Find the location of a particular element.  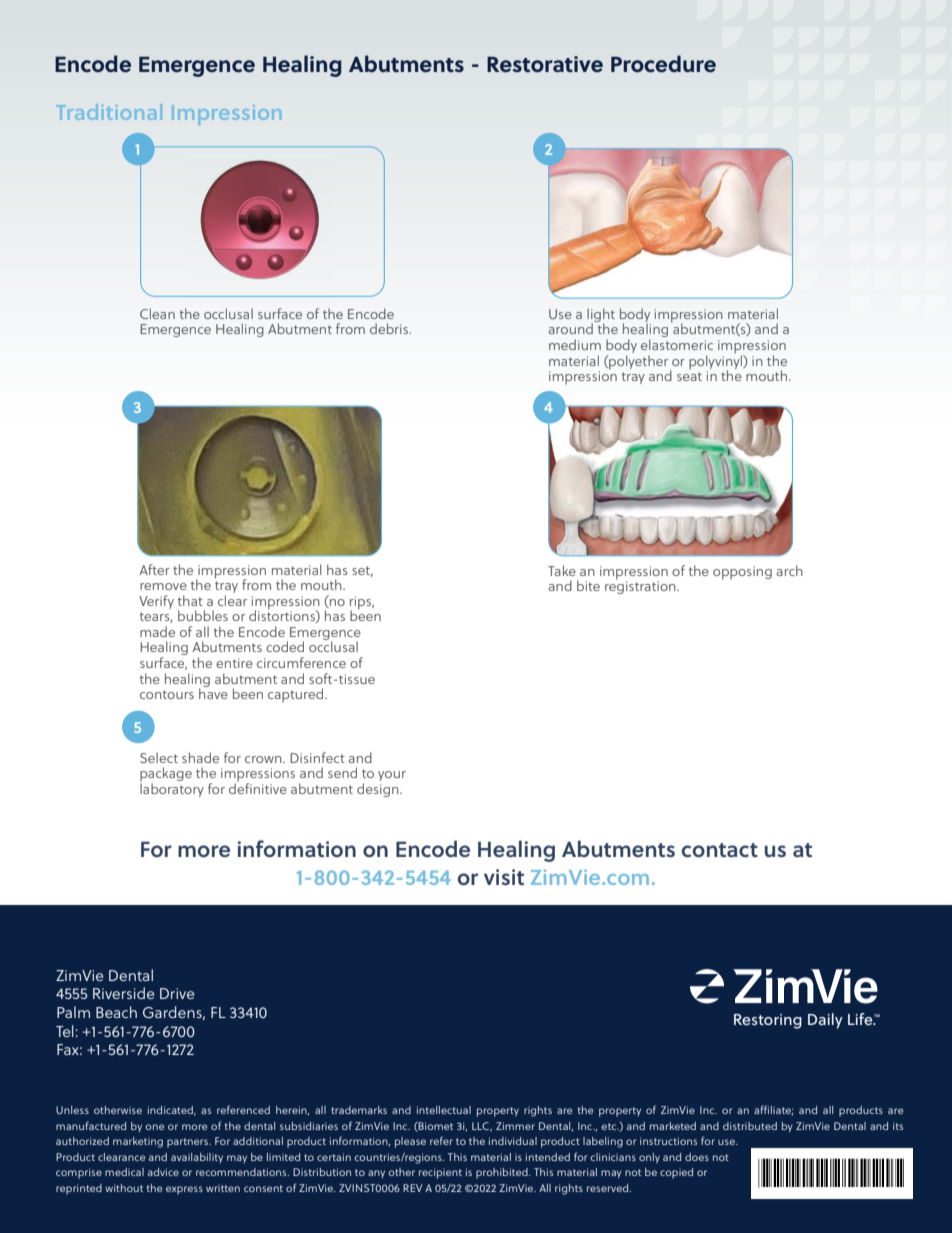

Traditional is located at coordinates (109, 112).
